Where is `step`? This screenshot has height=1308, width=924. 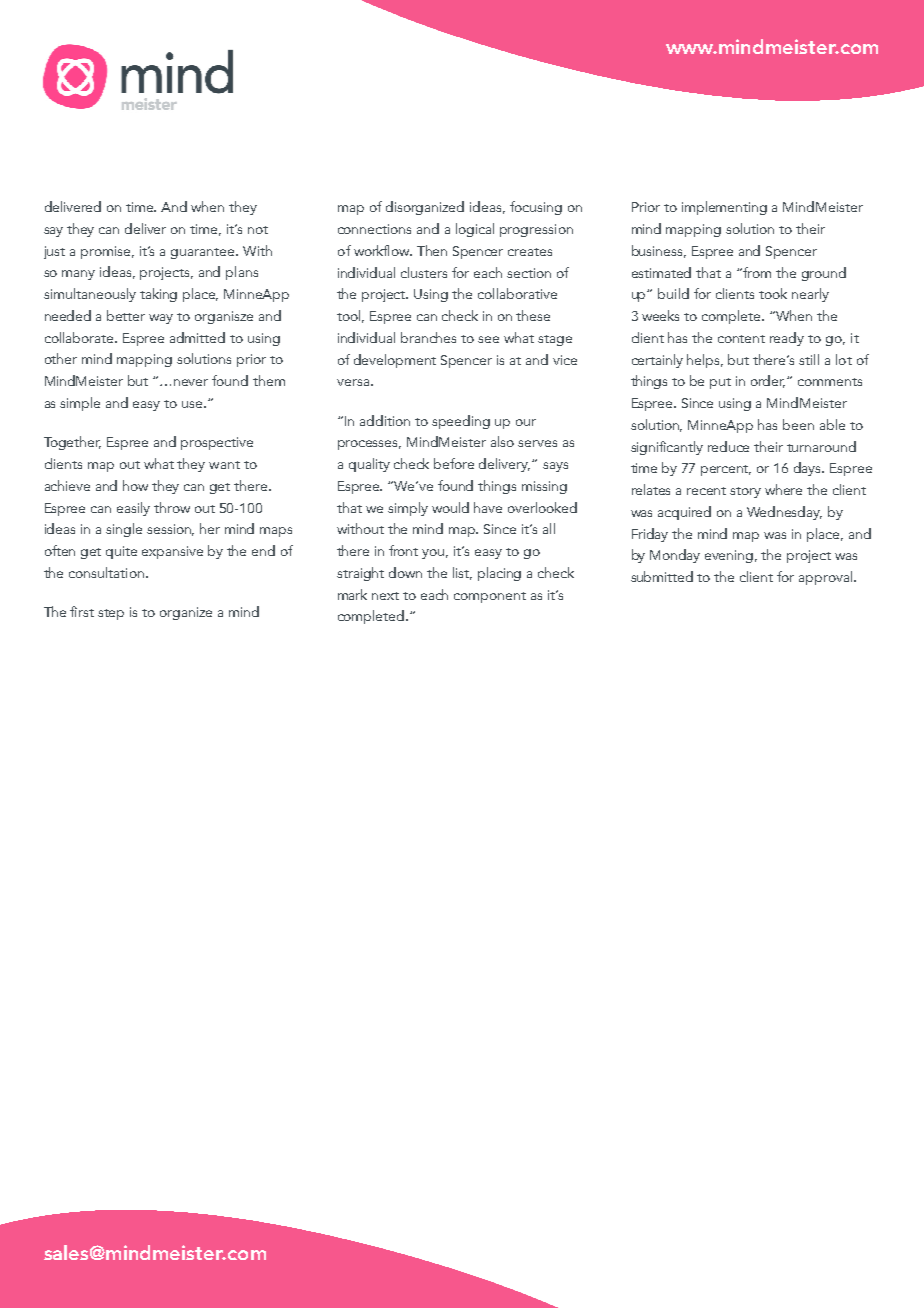 step is located at coordinates (111, 614).
